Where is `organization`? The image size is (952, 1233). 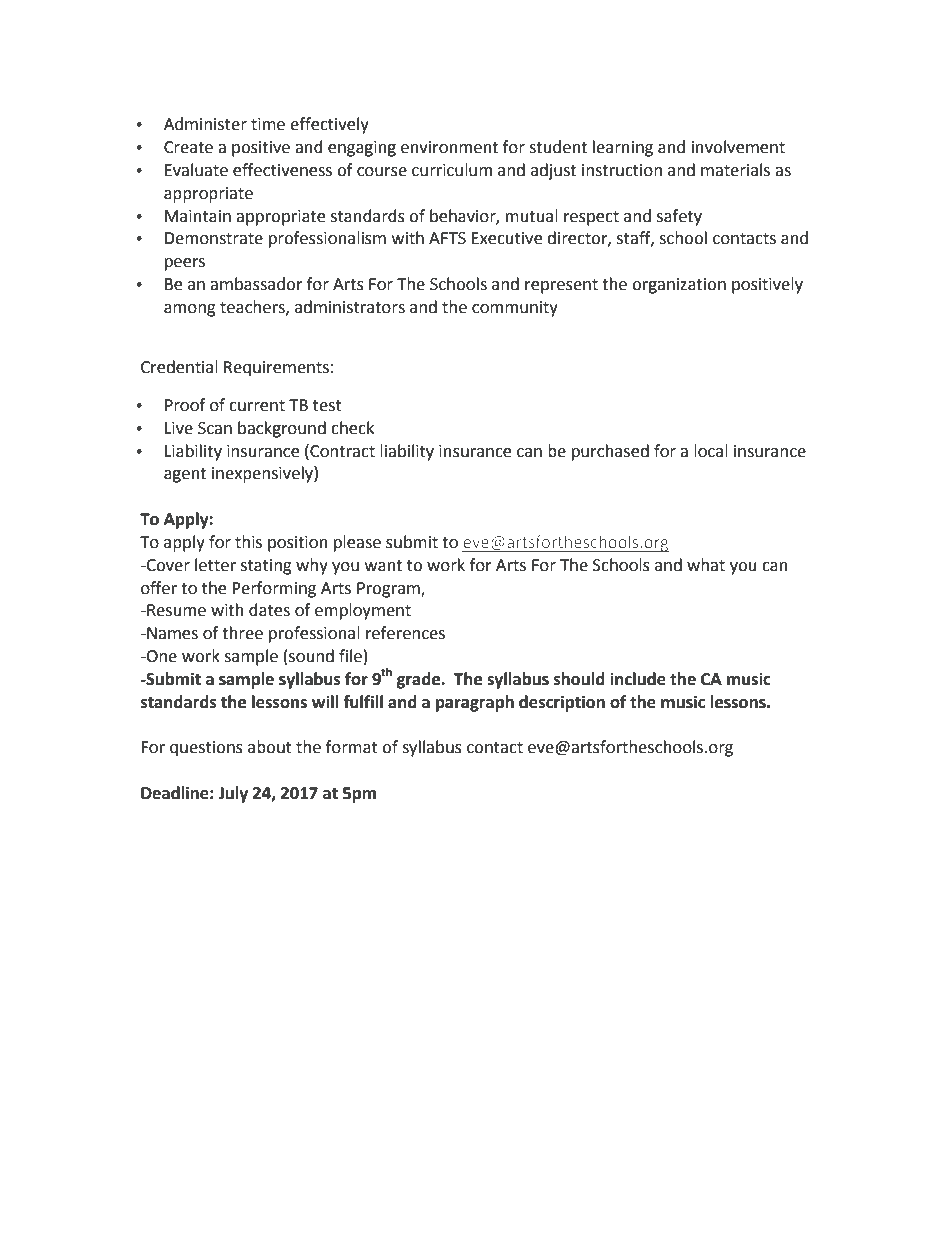 organization is located at coordinates (679, 286).
